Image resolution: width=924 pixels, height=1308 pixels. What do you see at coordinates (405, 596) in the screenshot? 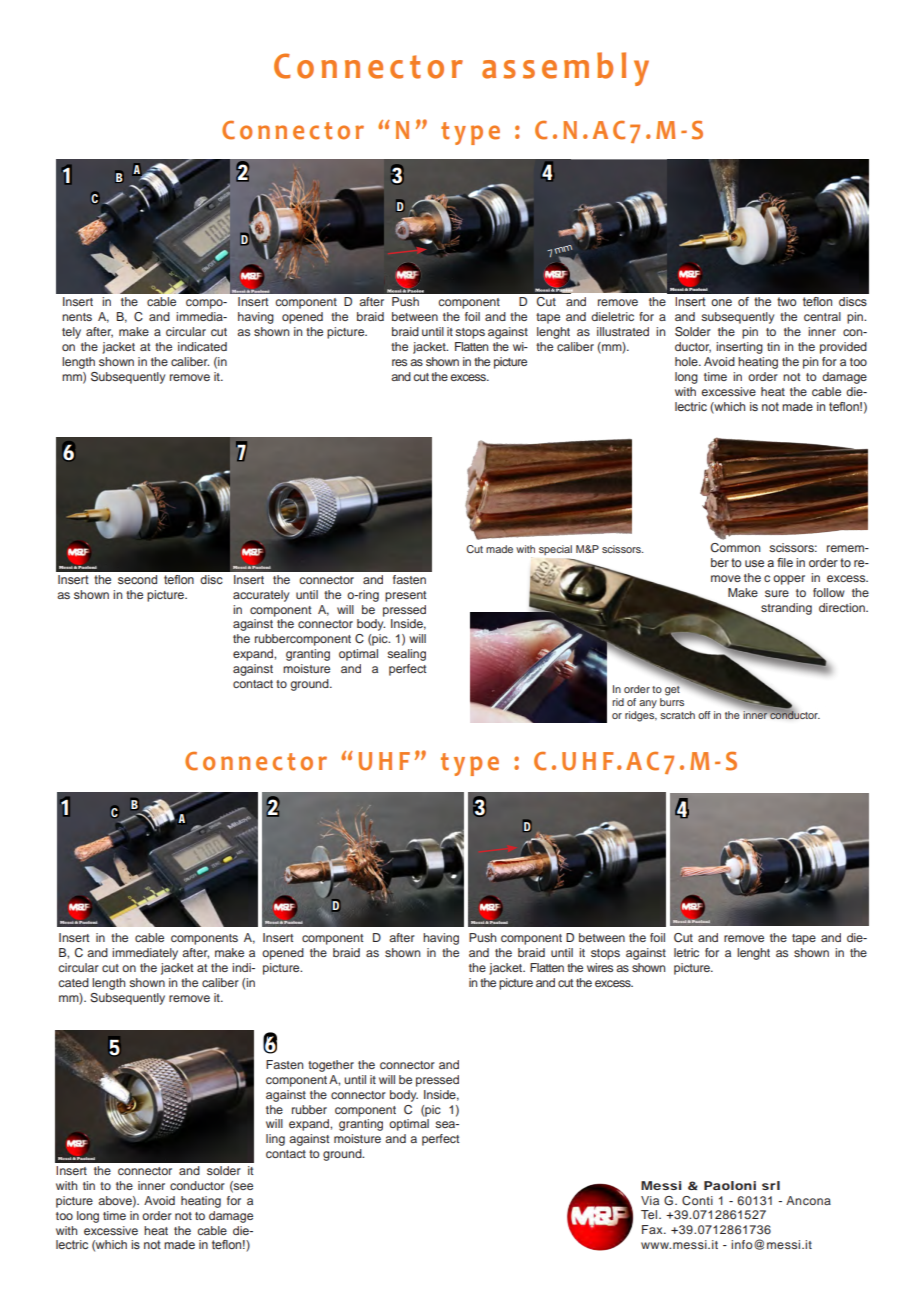
I see `present` at bounding box center [405, 596].
